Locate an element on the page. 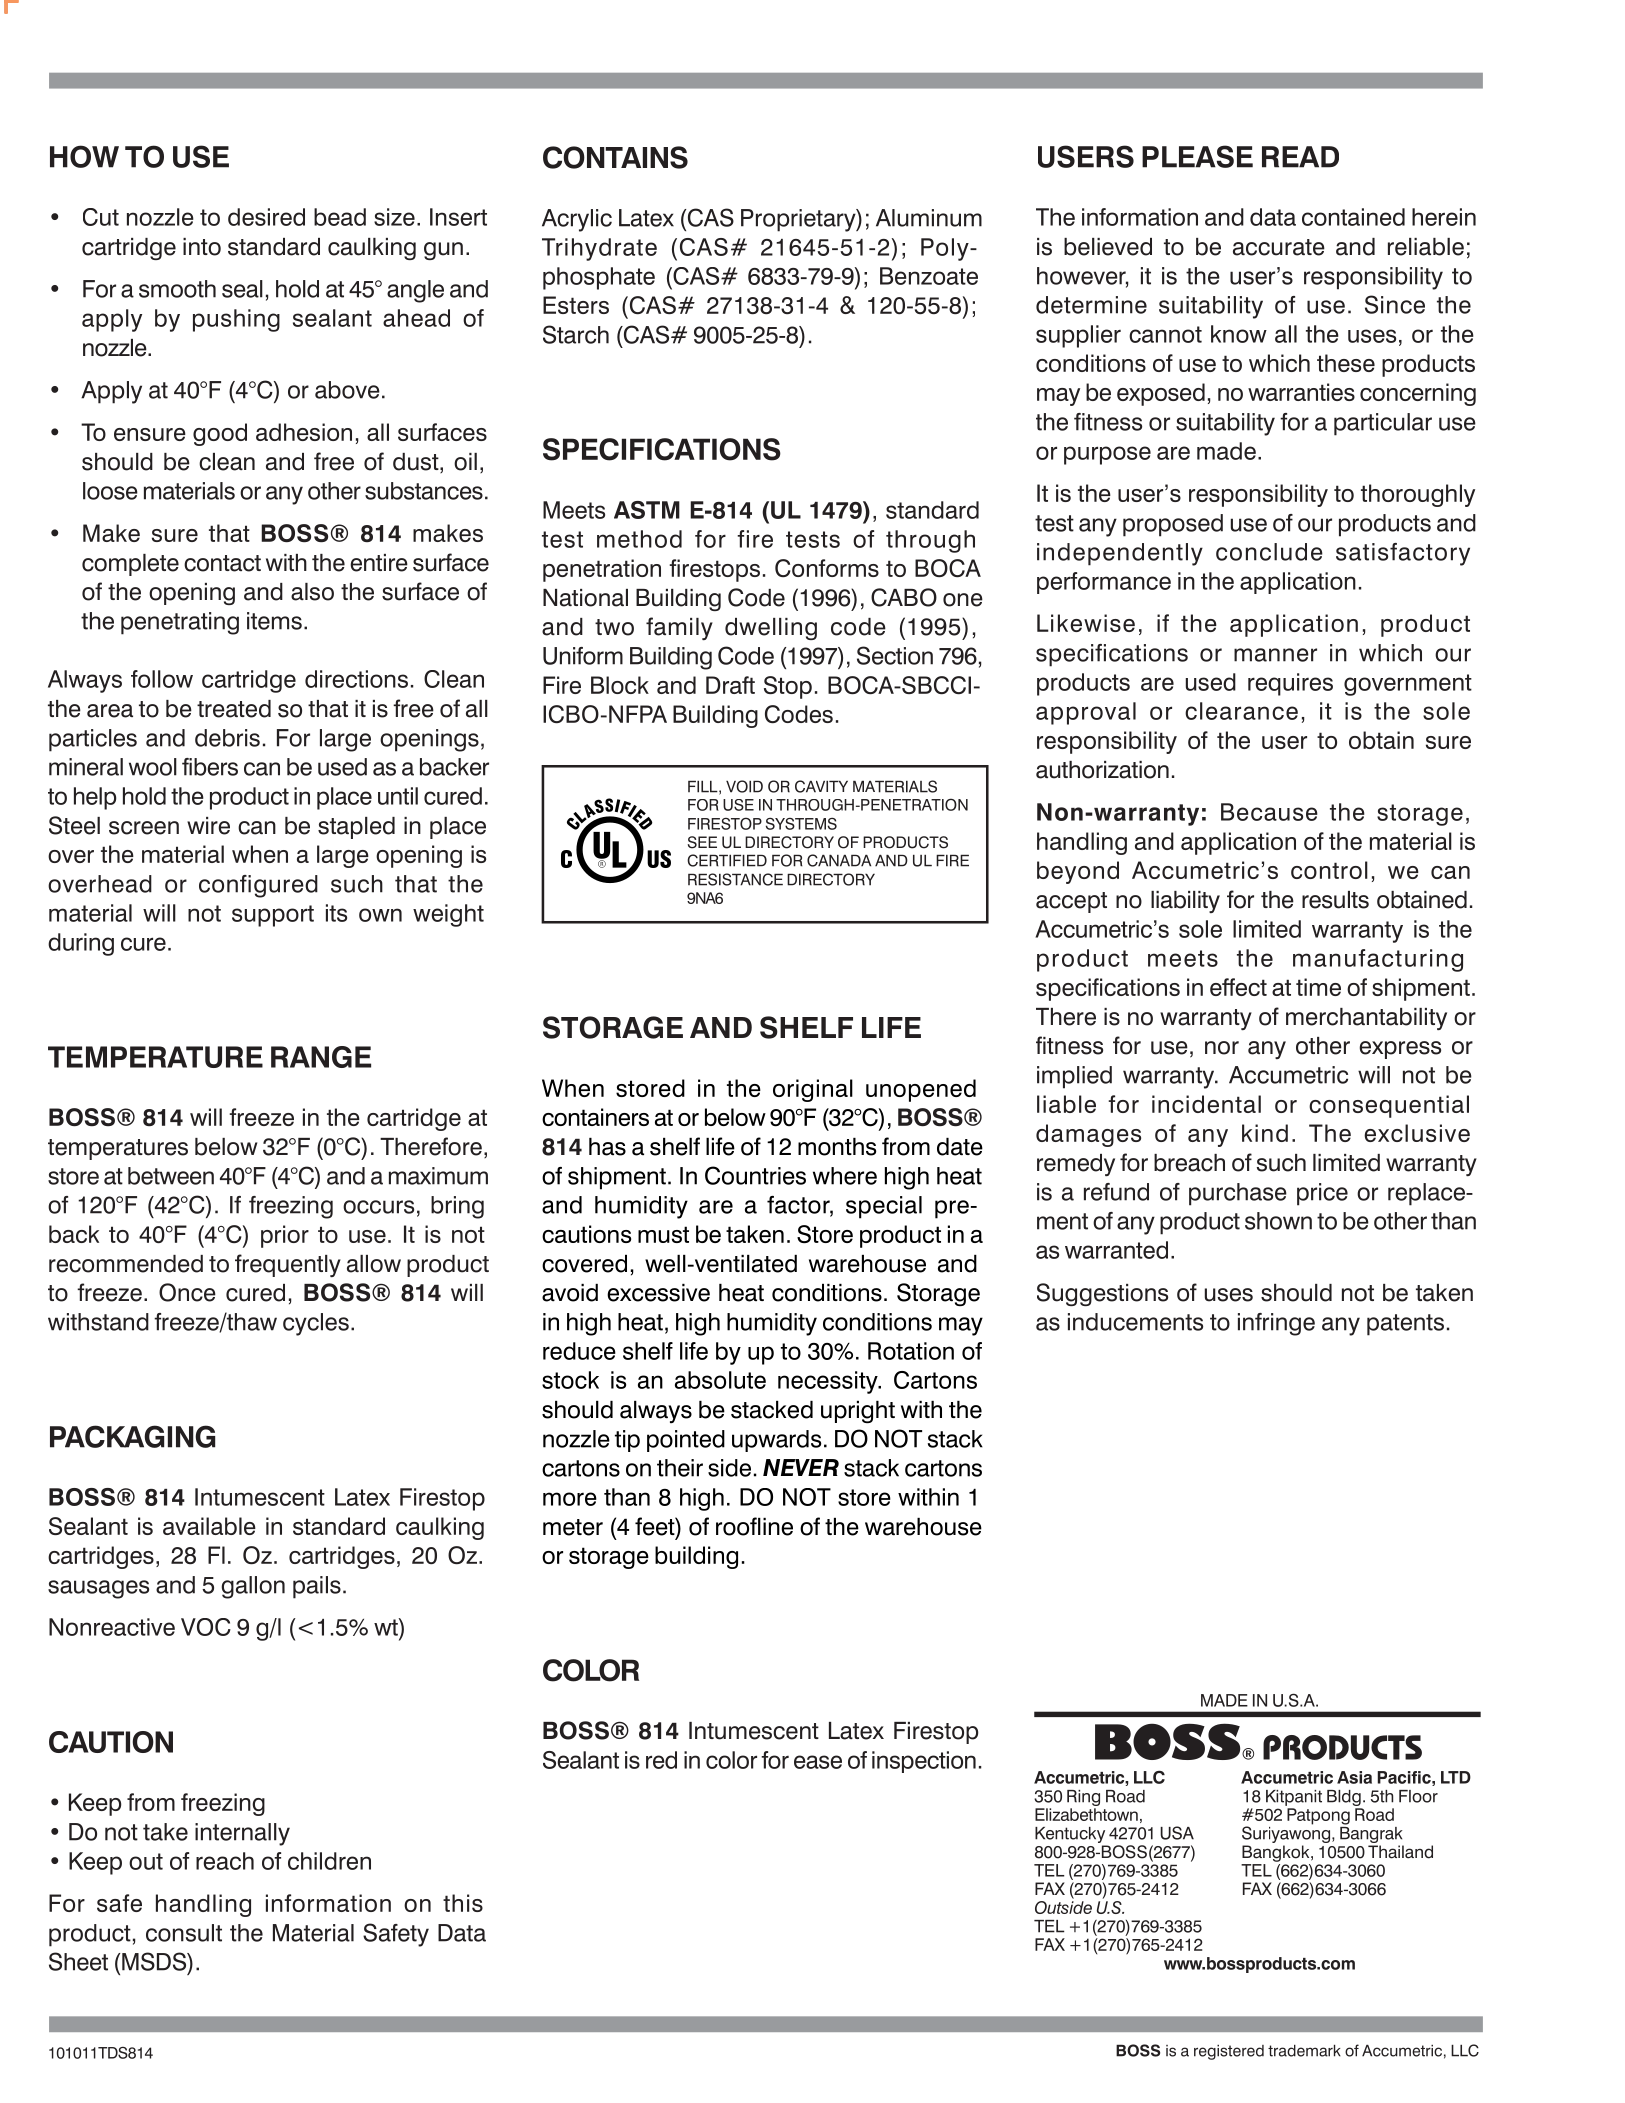  RESISTANCE is located at coordinates (735, 879).
